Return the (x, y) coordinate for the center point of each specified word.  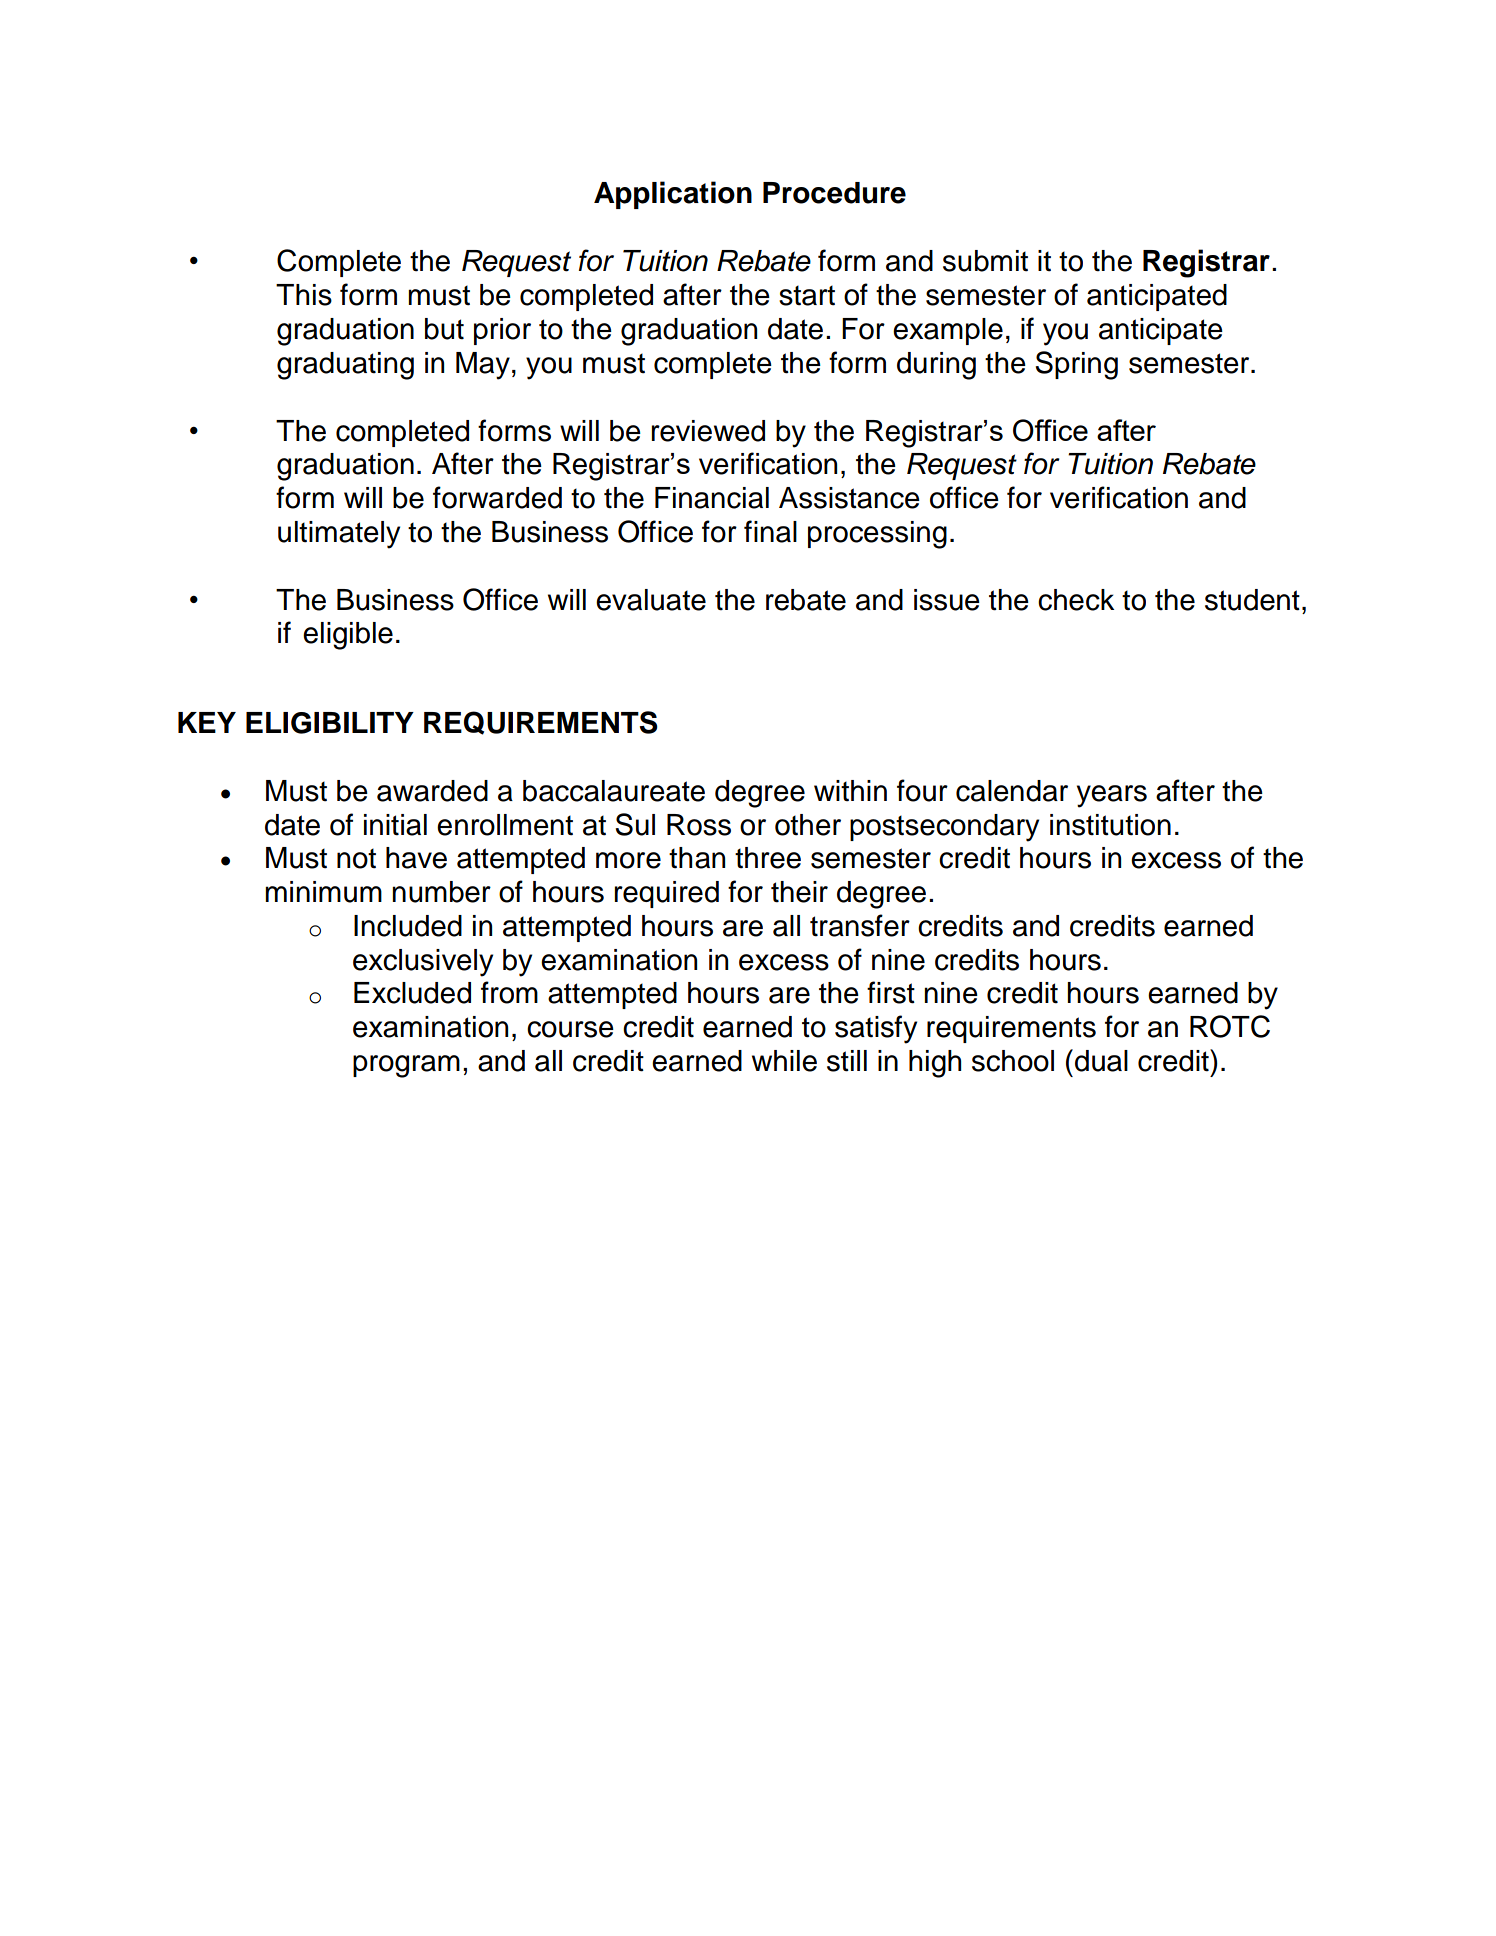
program (406, 1066)
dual (1101, 1061)
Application (673, 195)
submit (985, 261)
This (304, 295)
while (784, 1061)
